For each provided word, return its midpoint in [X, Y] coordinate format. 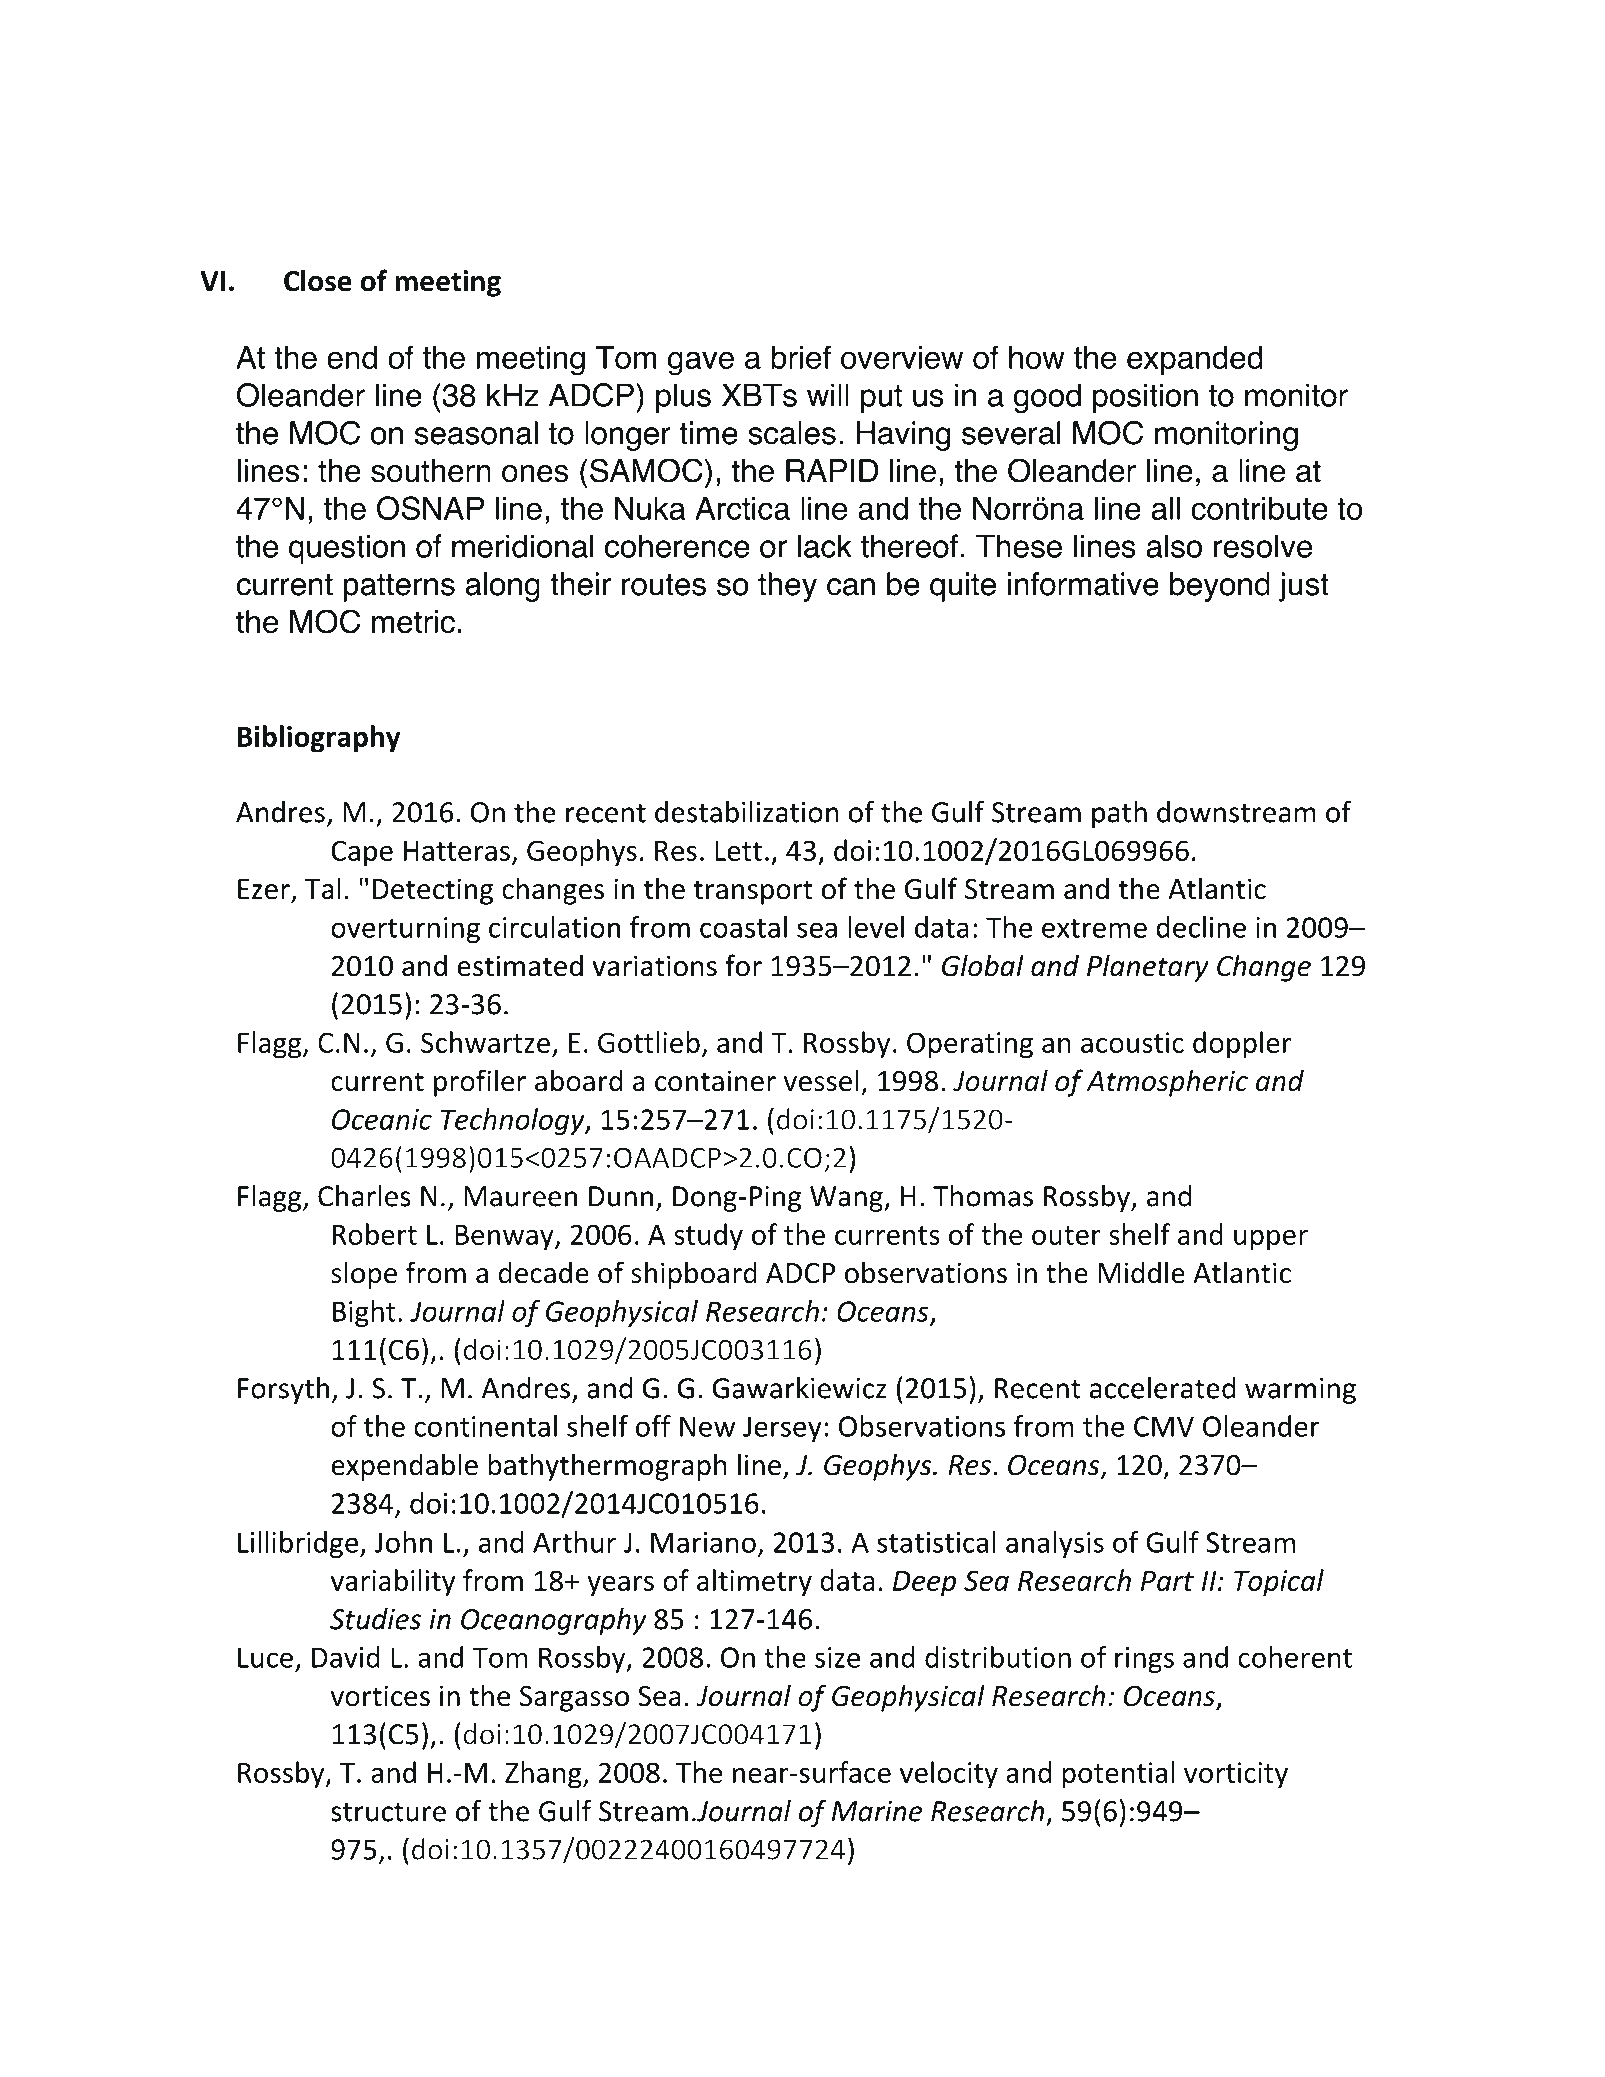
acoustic [1132, 1042]
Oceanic [382, 1119]
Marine [877, 1811]
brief [801, 357]
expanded [1194, 360]
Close [318, 280]
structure [388, 1812]
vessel [821, 1080]
